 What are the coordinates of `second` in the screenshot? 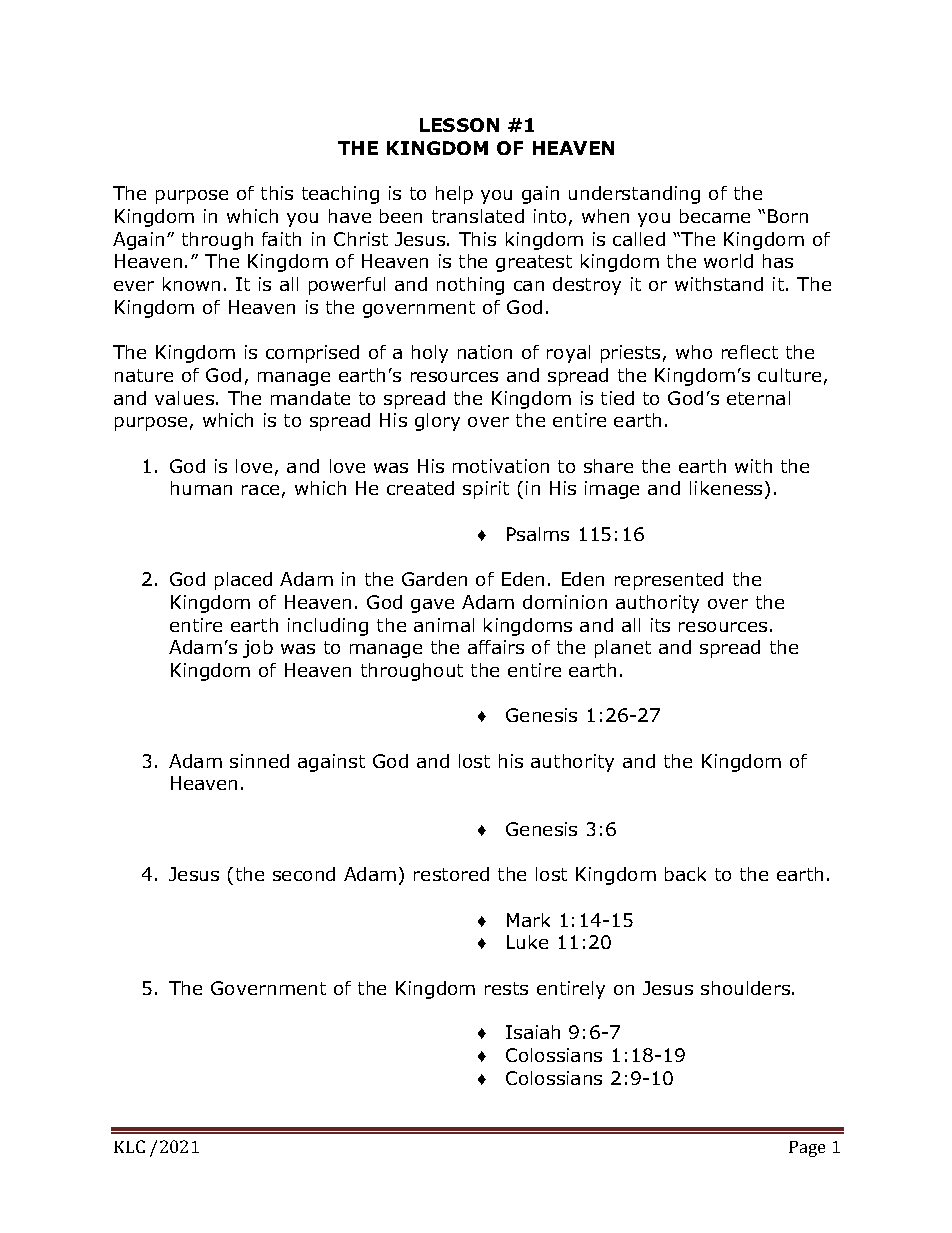 It's located at (304, 874).
